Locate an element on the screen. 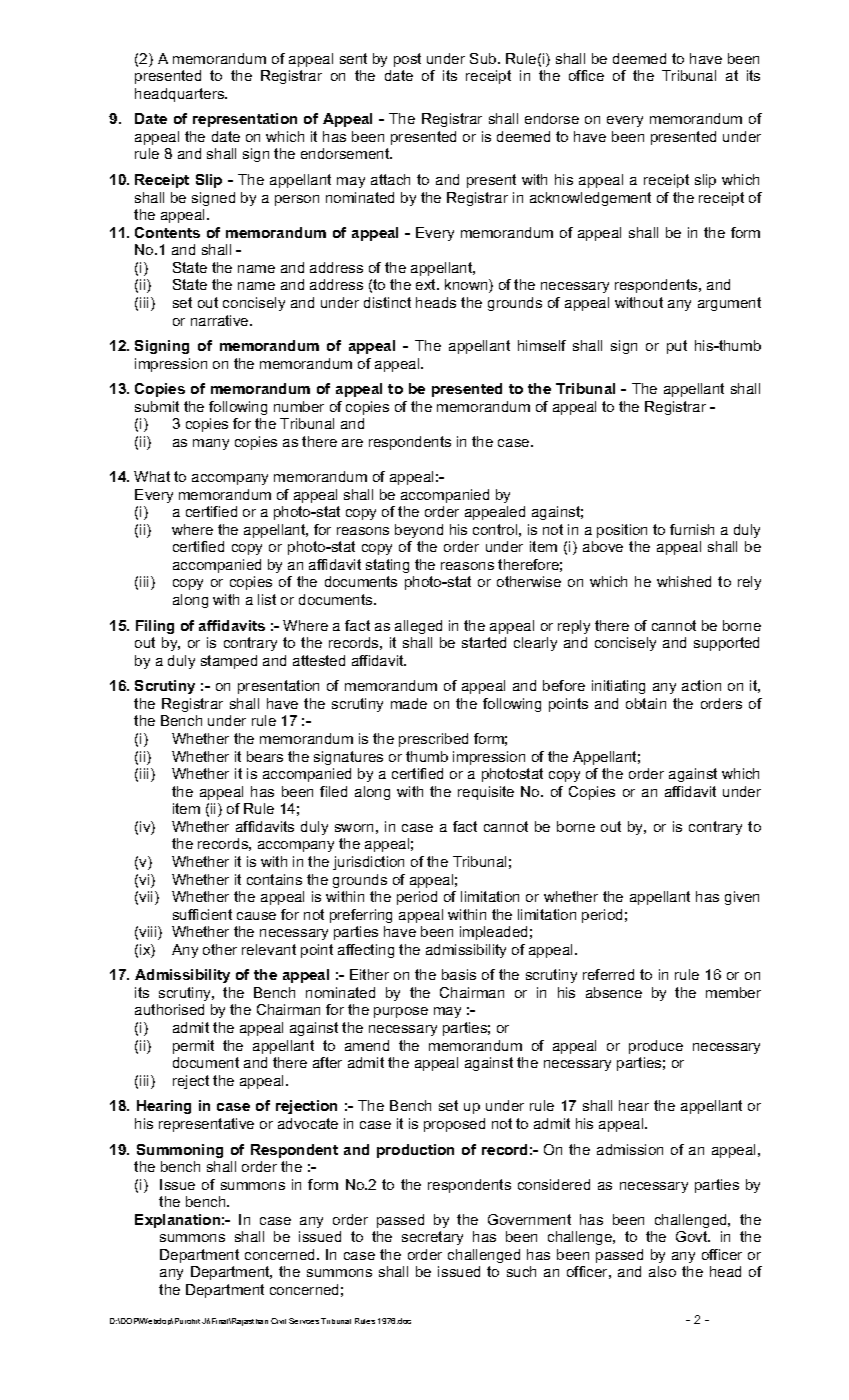 The width and height of the screenshot is (849, 1400). sufficient is located at coordinates (202, 914).
